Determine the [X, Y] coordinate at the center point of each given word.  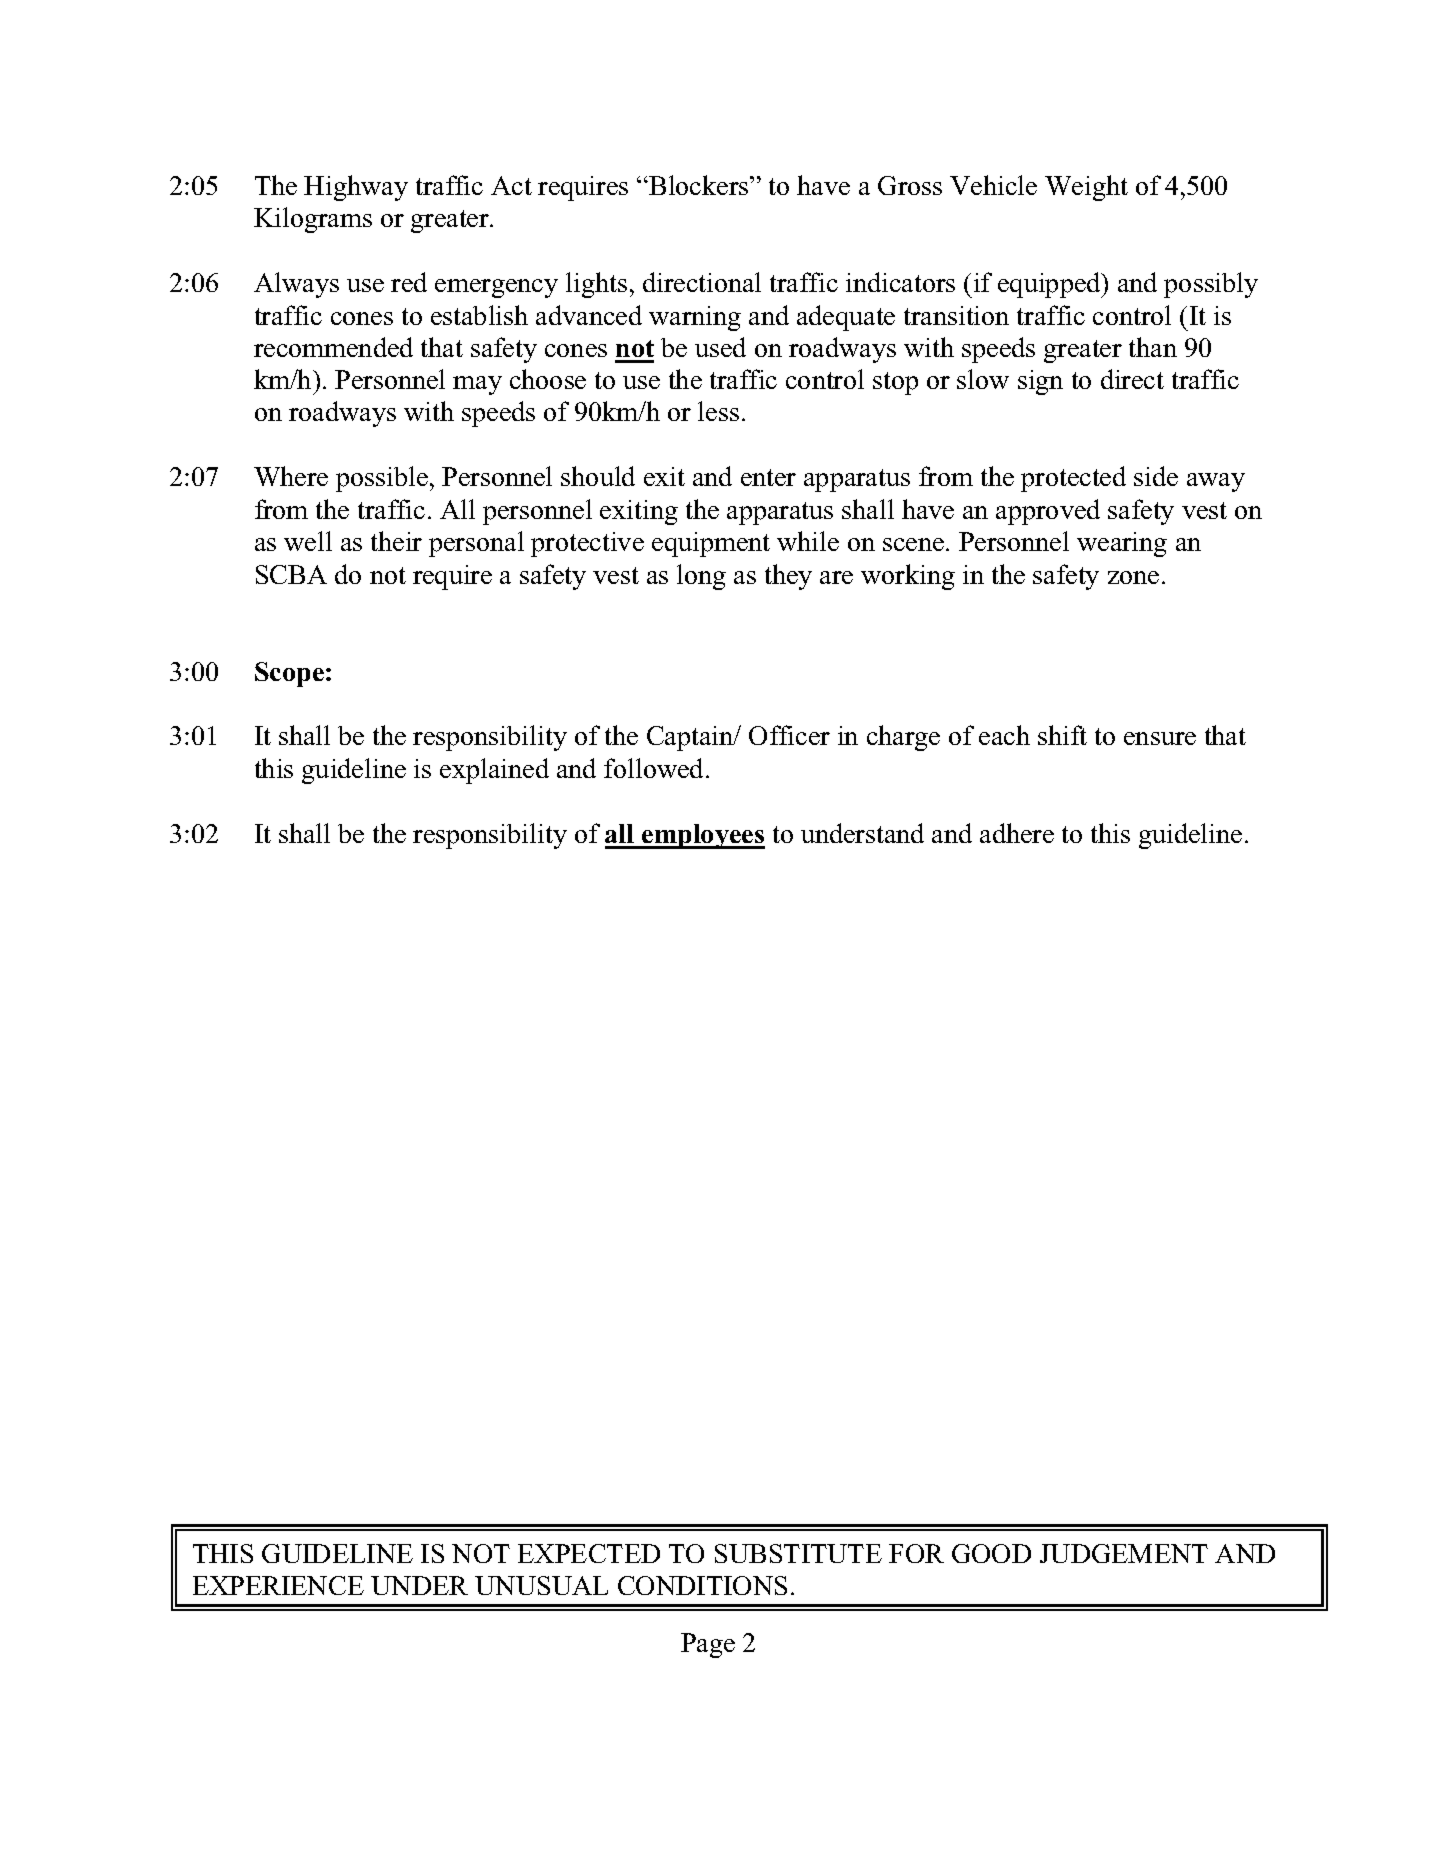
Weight [1086, 188]
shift [1062, 735]
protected [1073, 479]
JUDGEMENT [1124, 1553]
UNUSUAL [541, 1585]
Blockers [699, 185]
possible [382, 479]
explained [494, 771]
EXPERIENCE [278, 1585]
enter [768, 477]
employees [702, 836]
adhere [1017, 833]
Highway [356, 188]
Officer [789, 735]
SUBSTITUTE [798, 1553]
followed [655, 768]
